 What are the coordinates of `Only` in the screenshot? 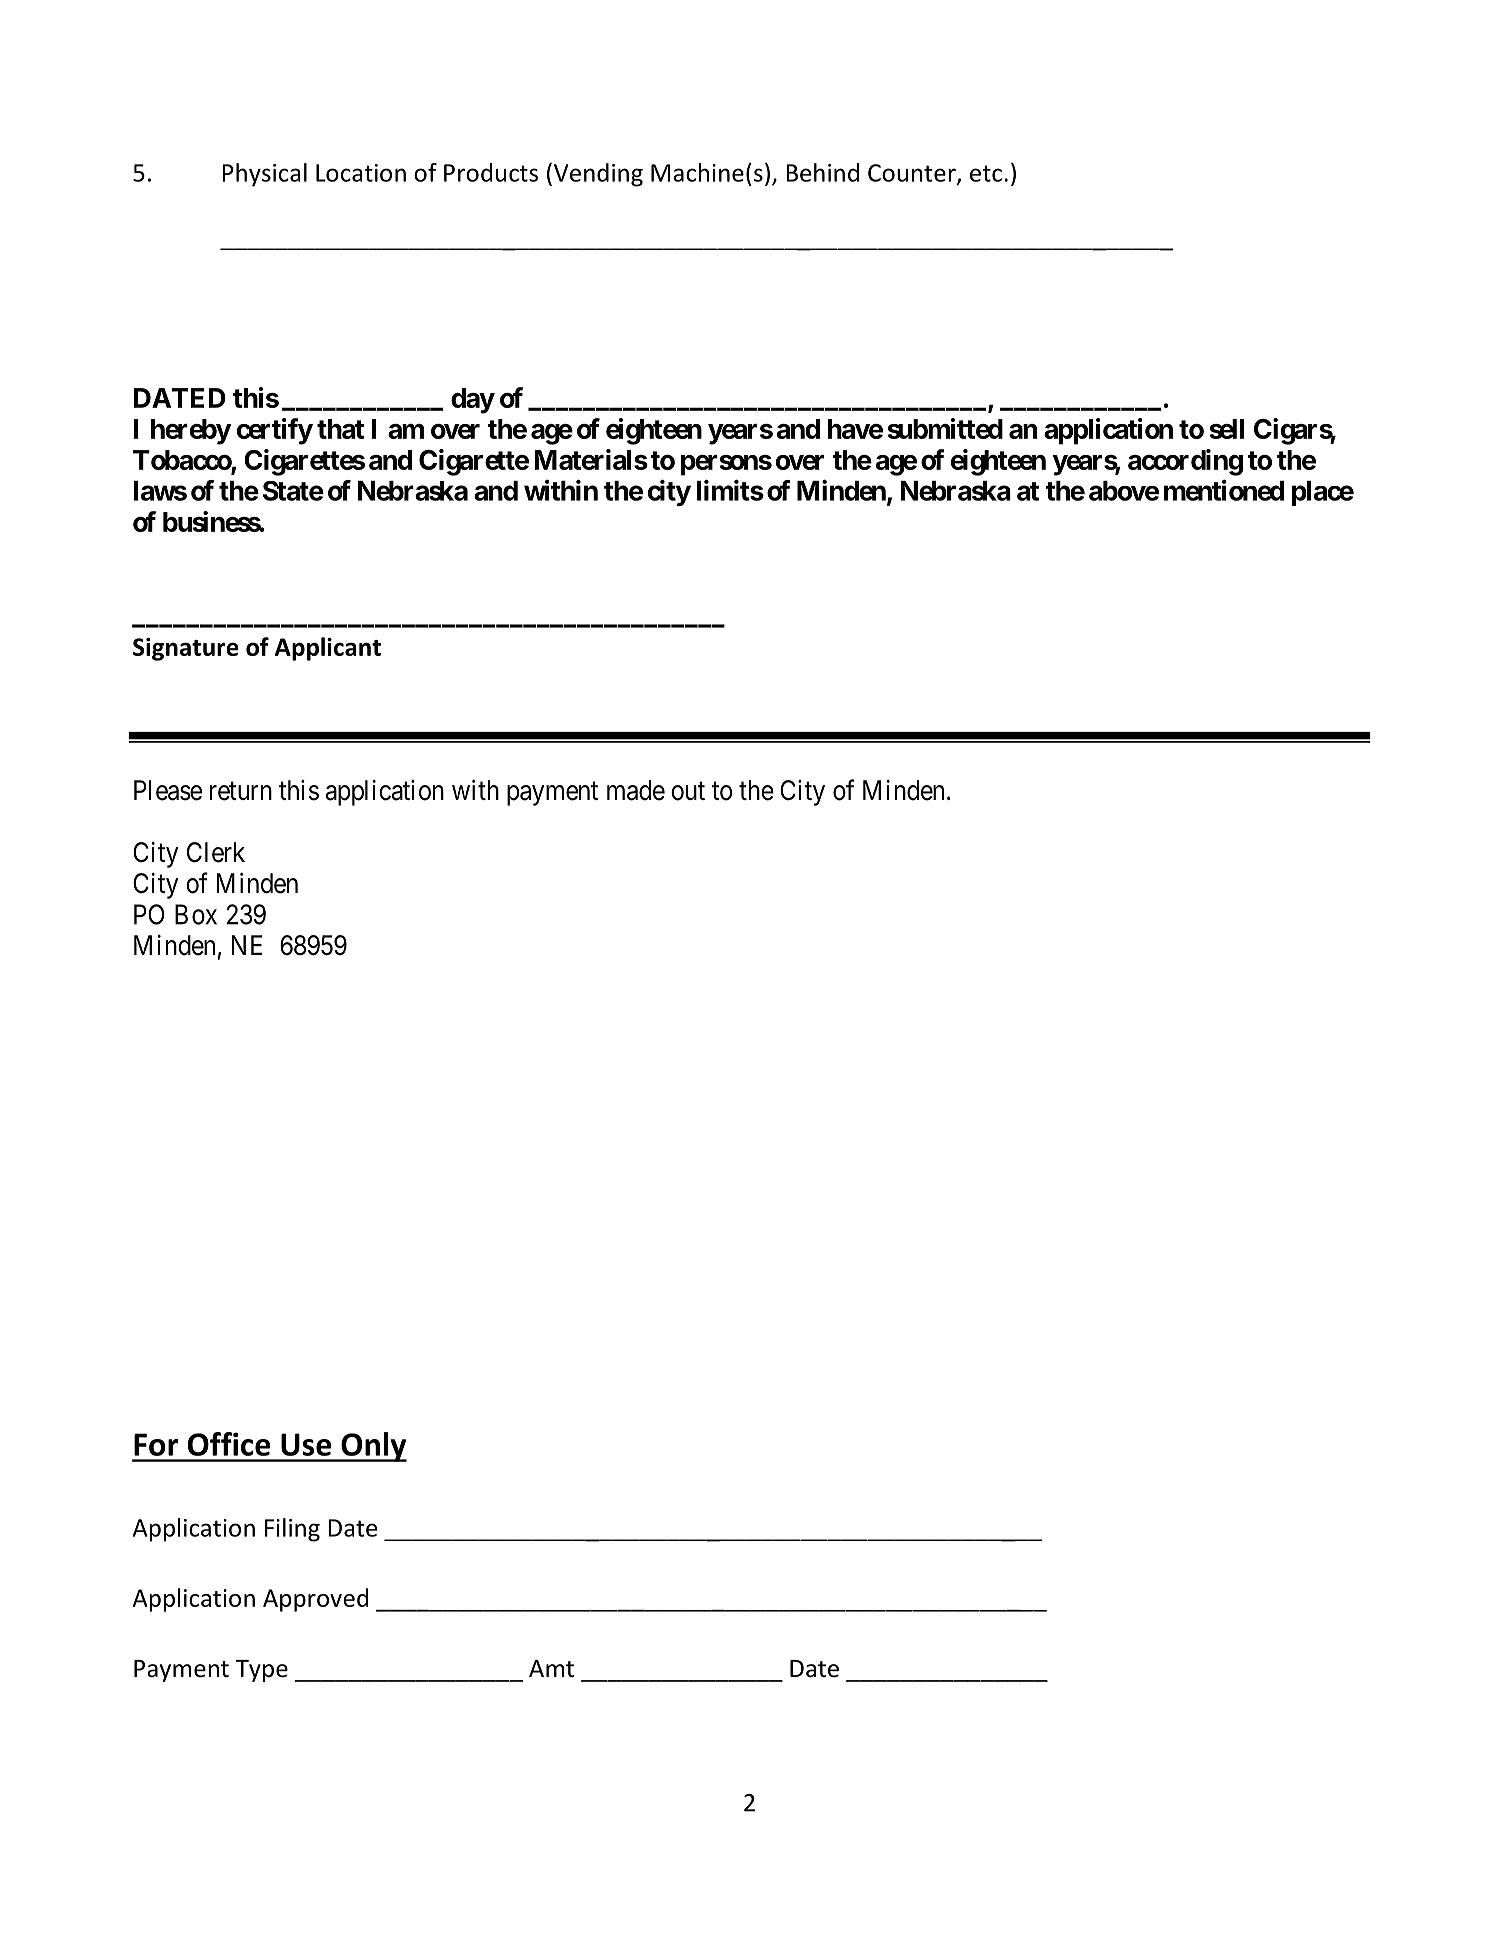 It's located at (373, 1447).
